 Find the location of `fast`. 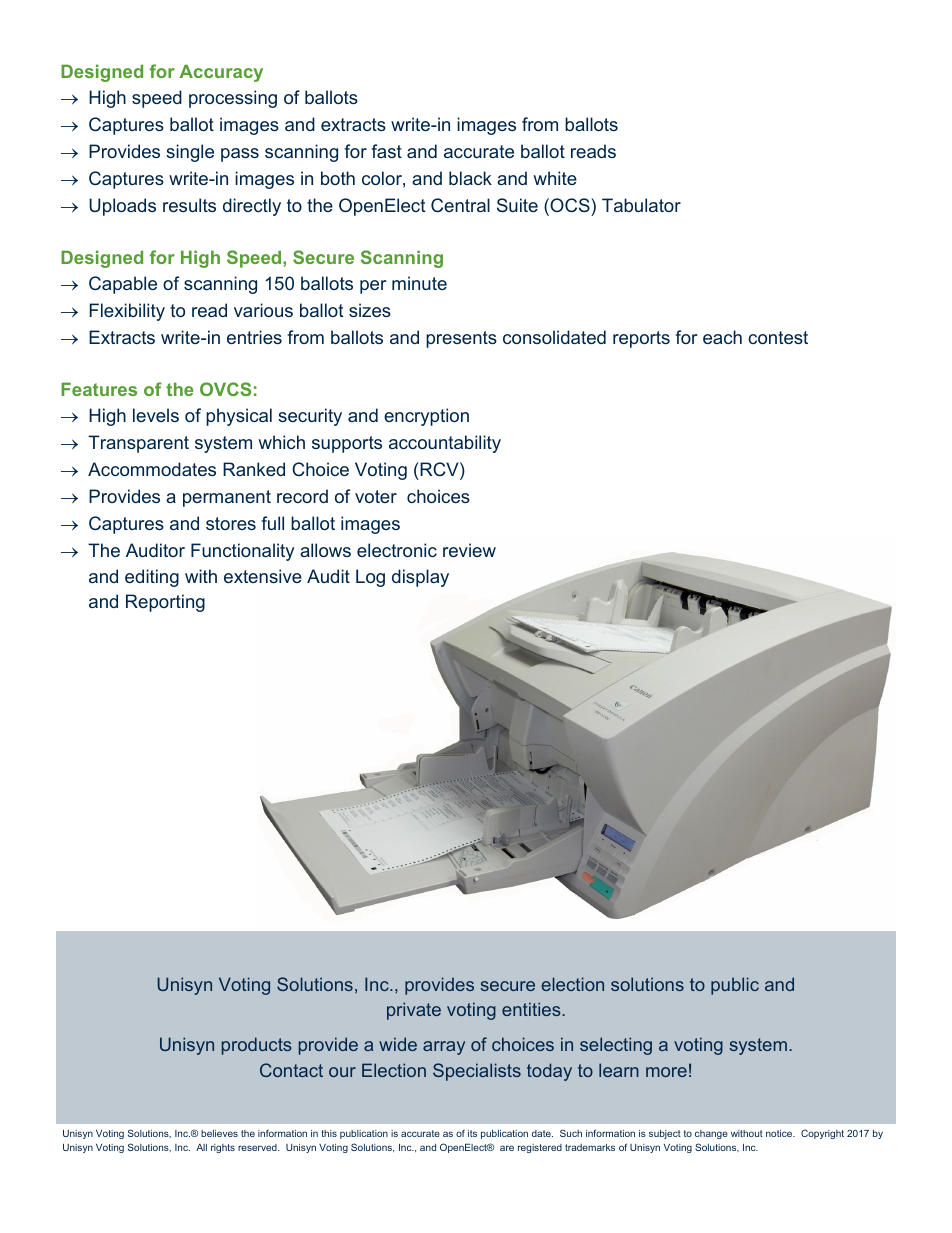

fast is located at coordinates (386, 151).
